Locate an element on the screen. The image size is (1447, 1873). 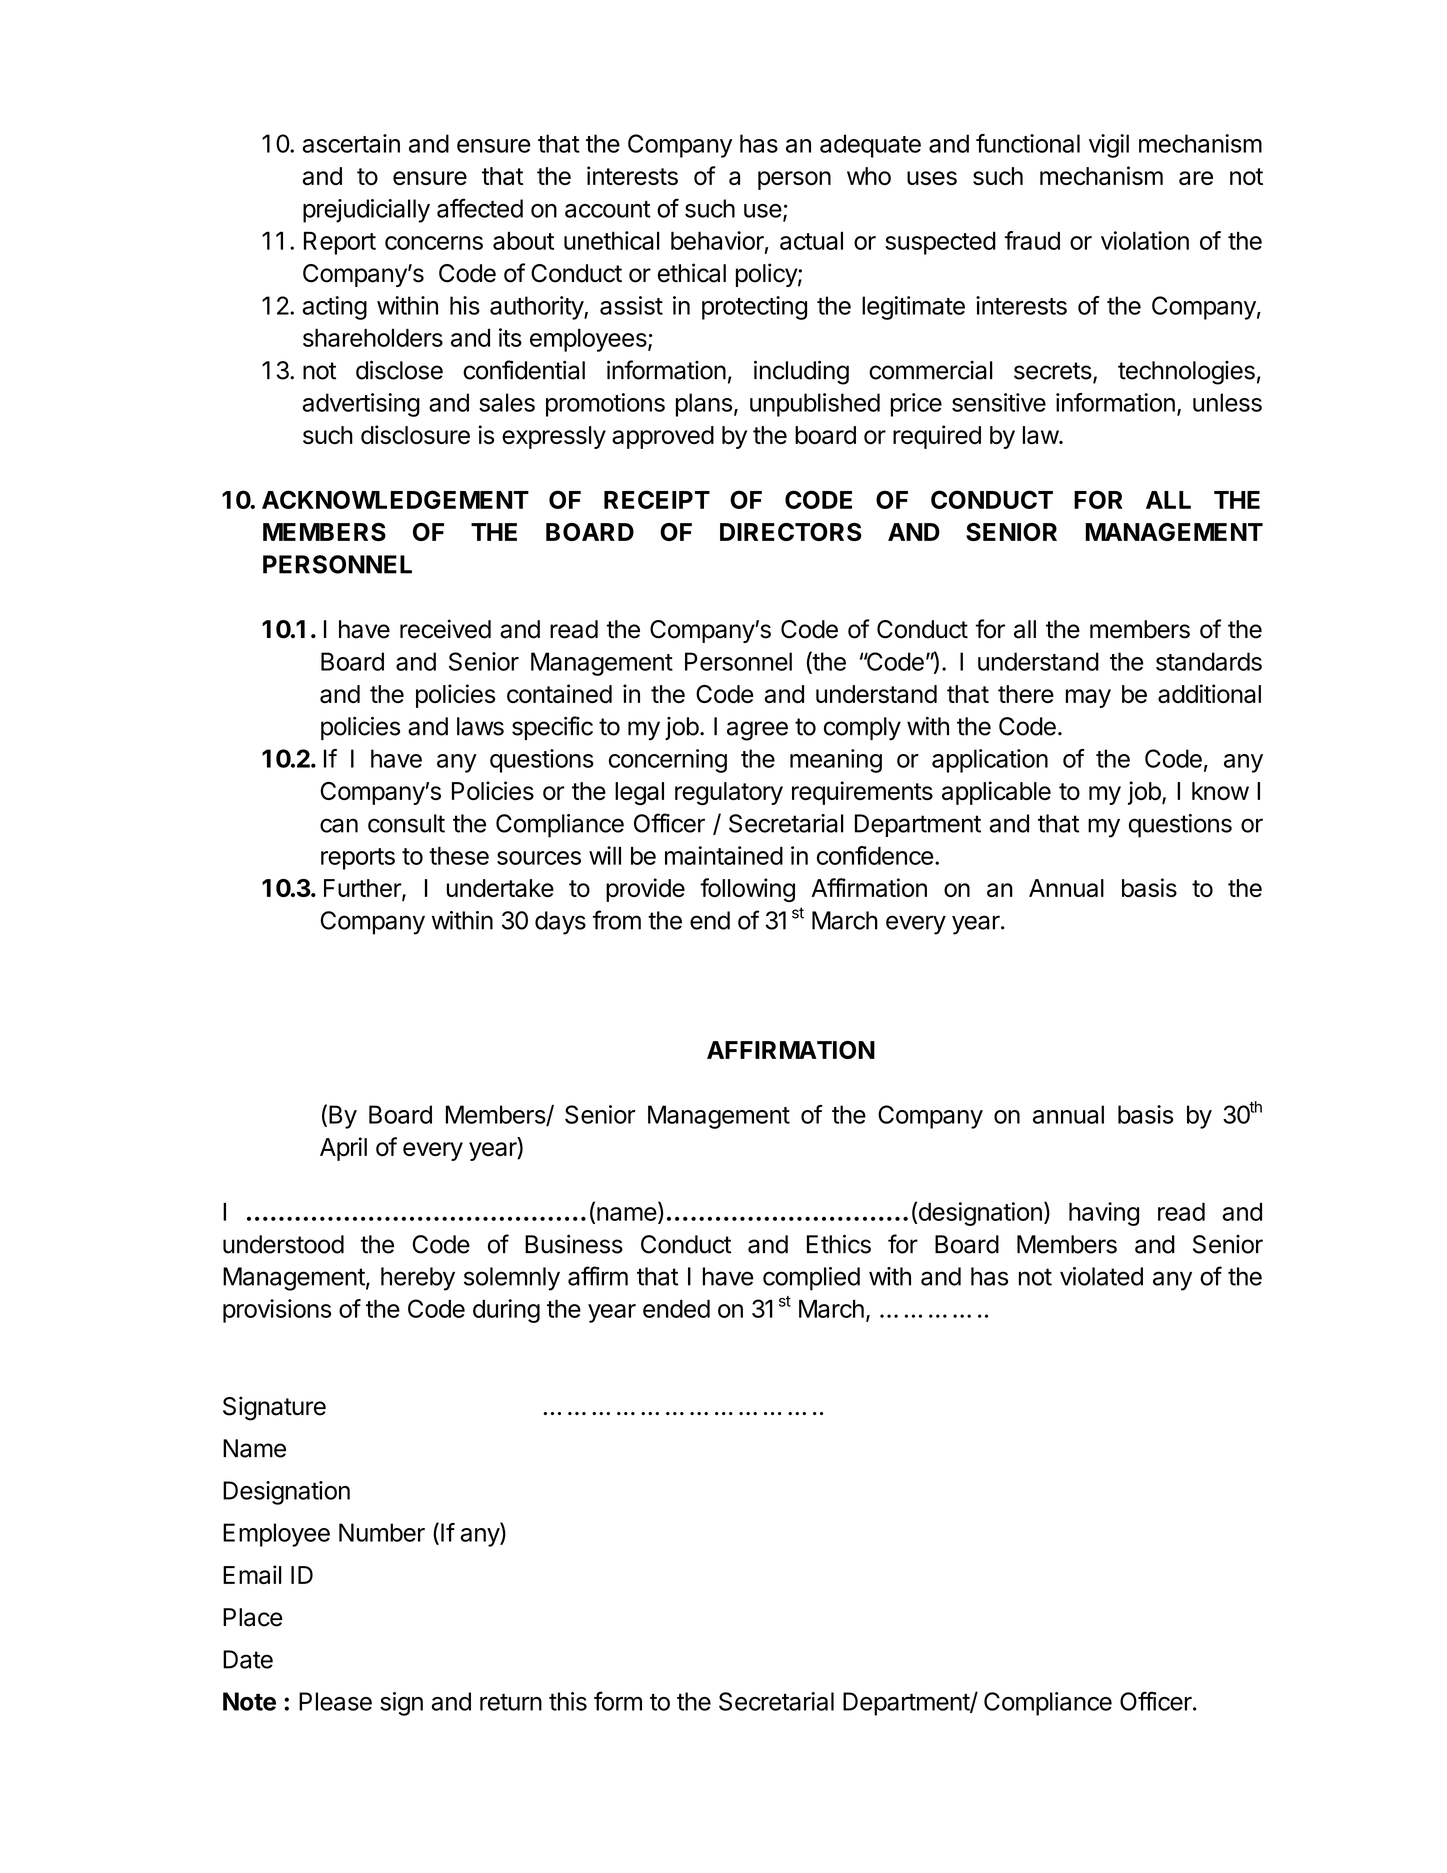
ascertain is located at coordinates (351, 143).
